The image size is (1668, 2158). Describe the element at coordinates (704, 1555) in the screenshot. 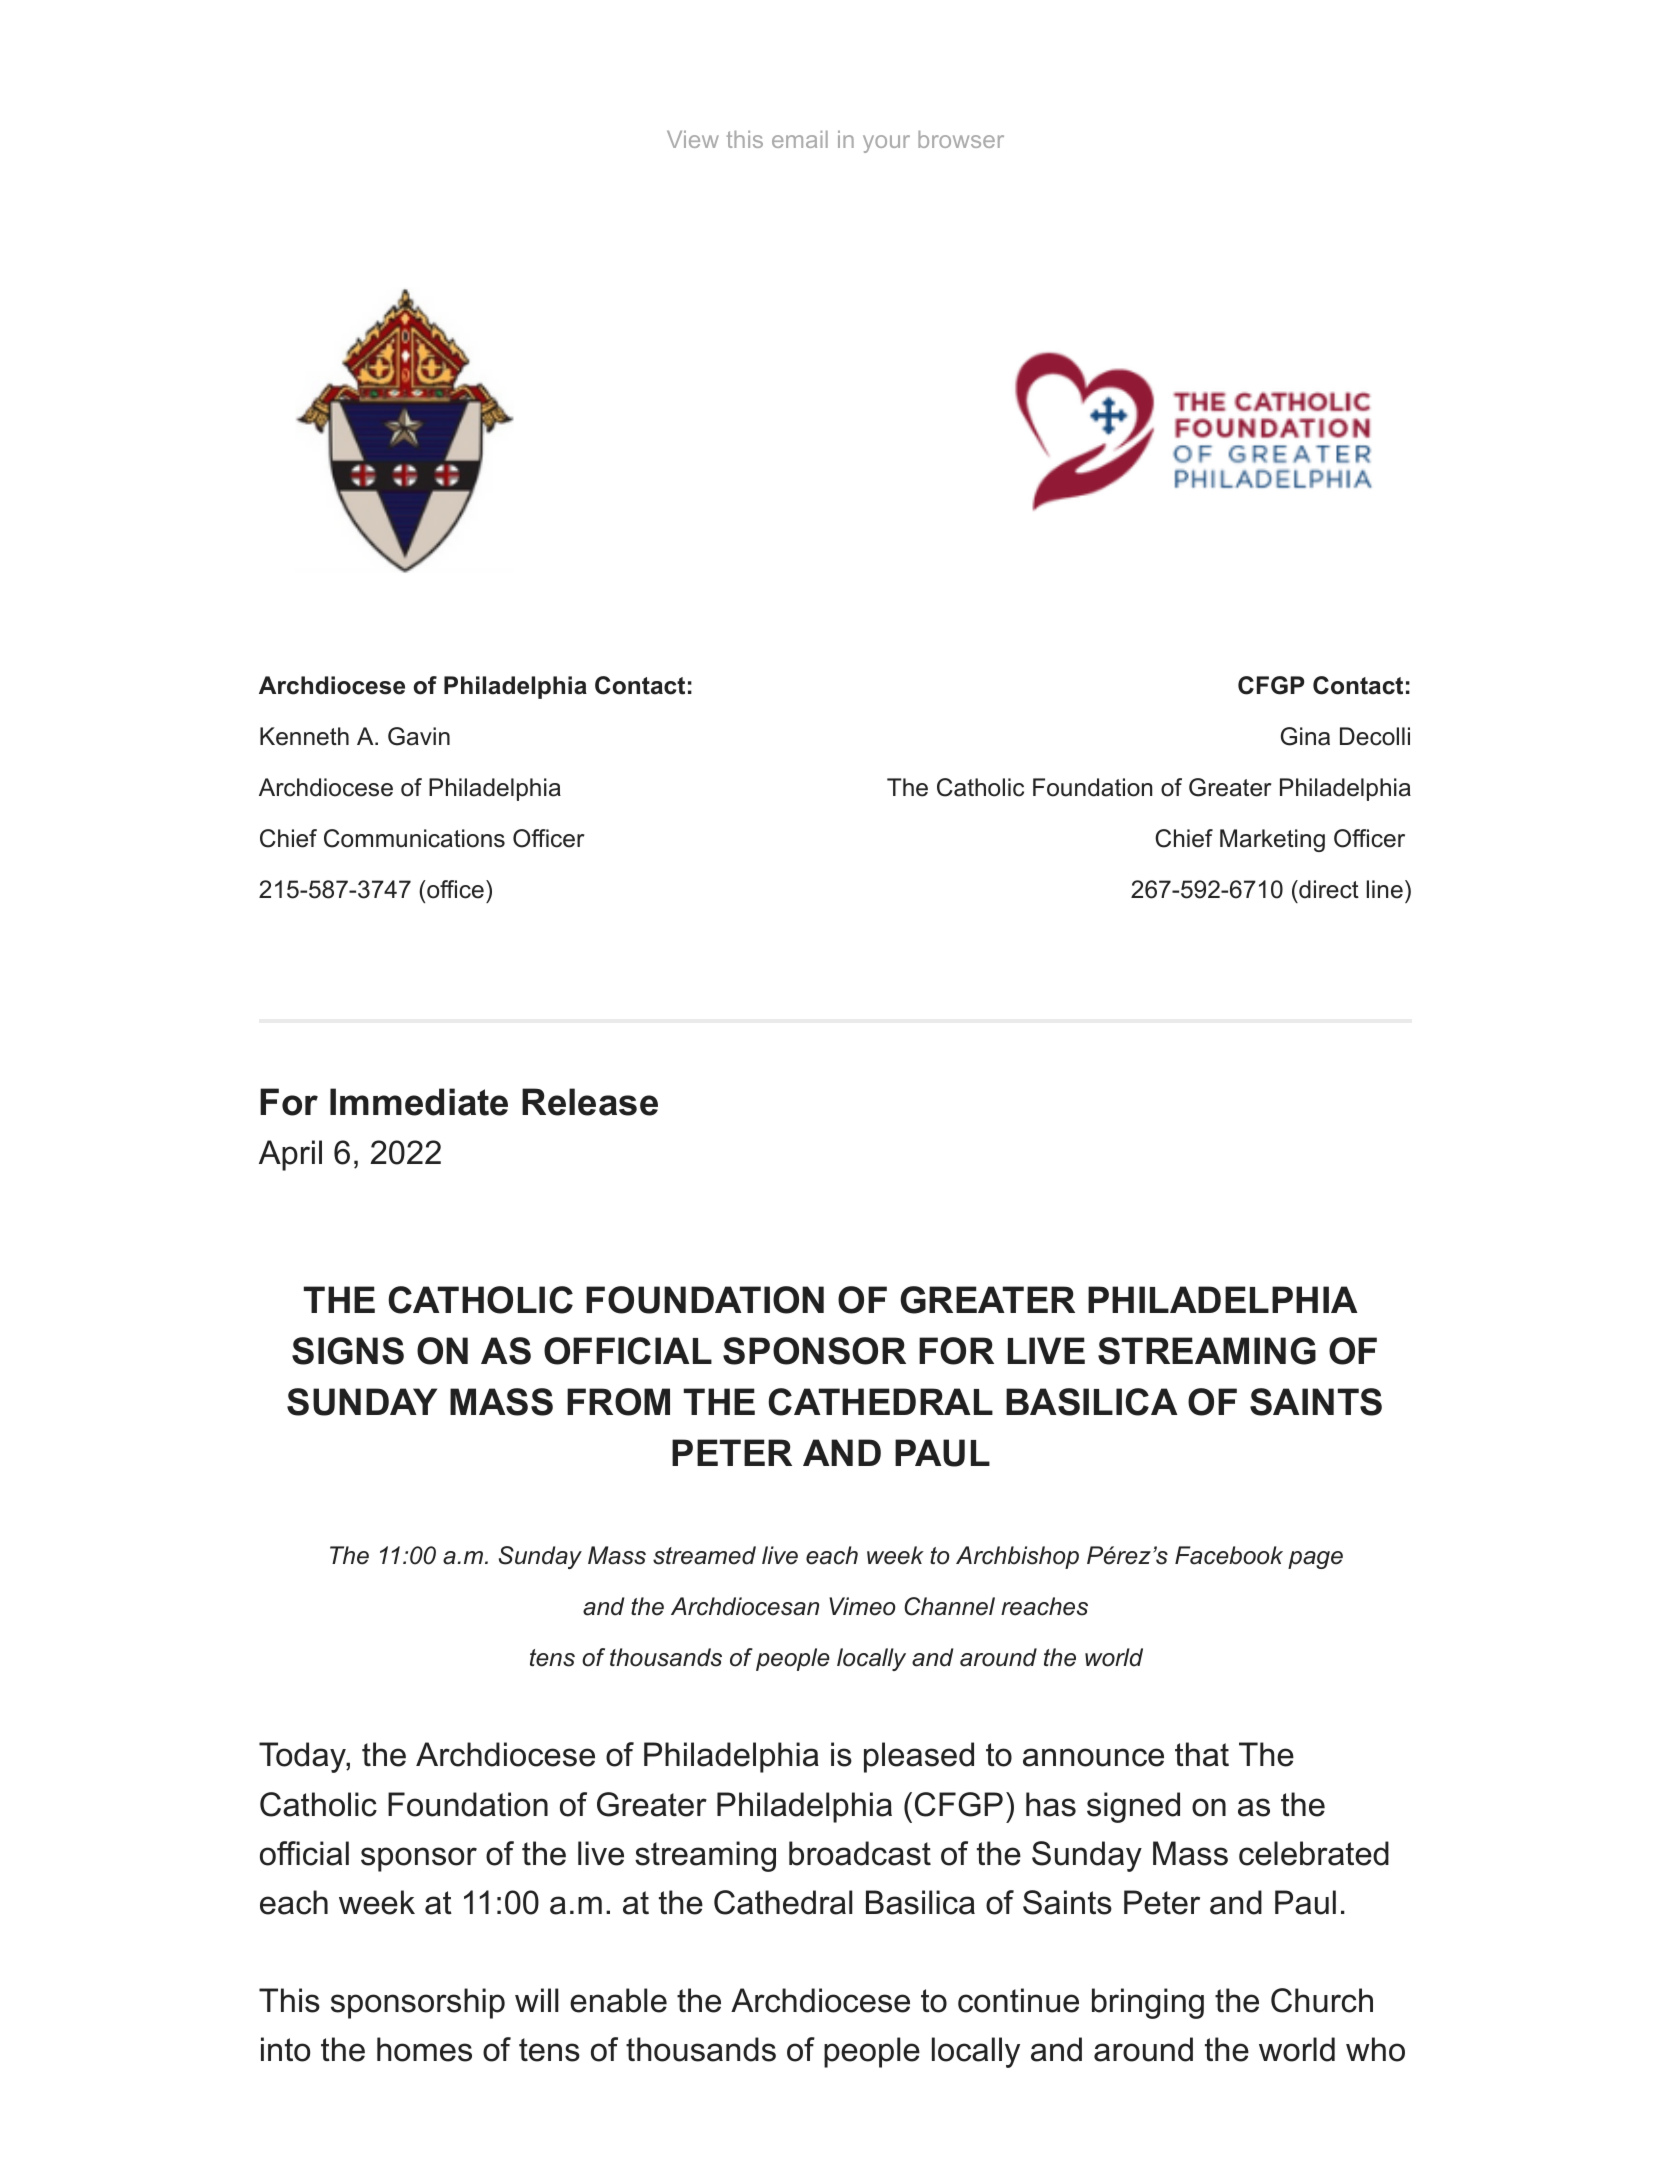

I see `streamed` at that location.
